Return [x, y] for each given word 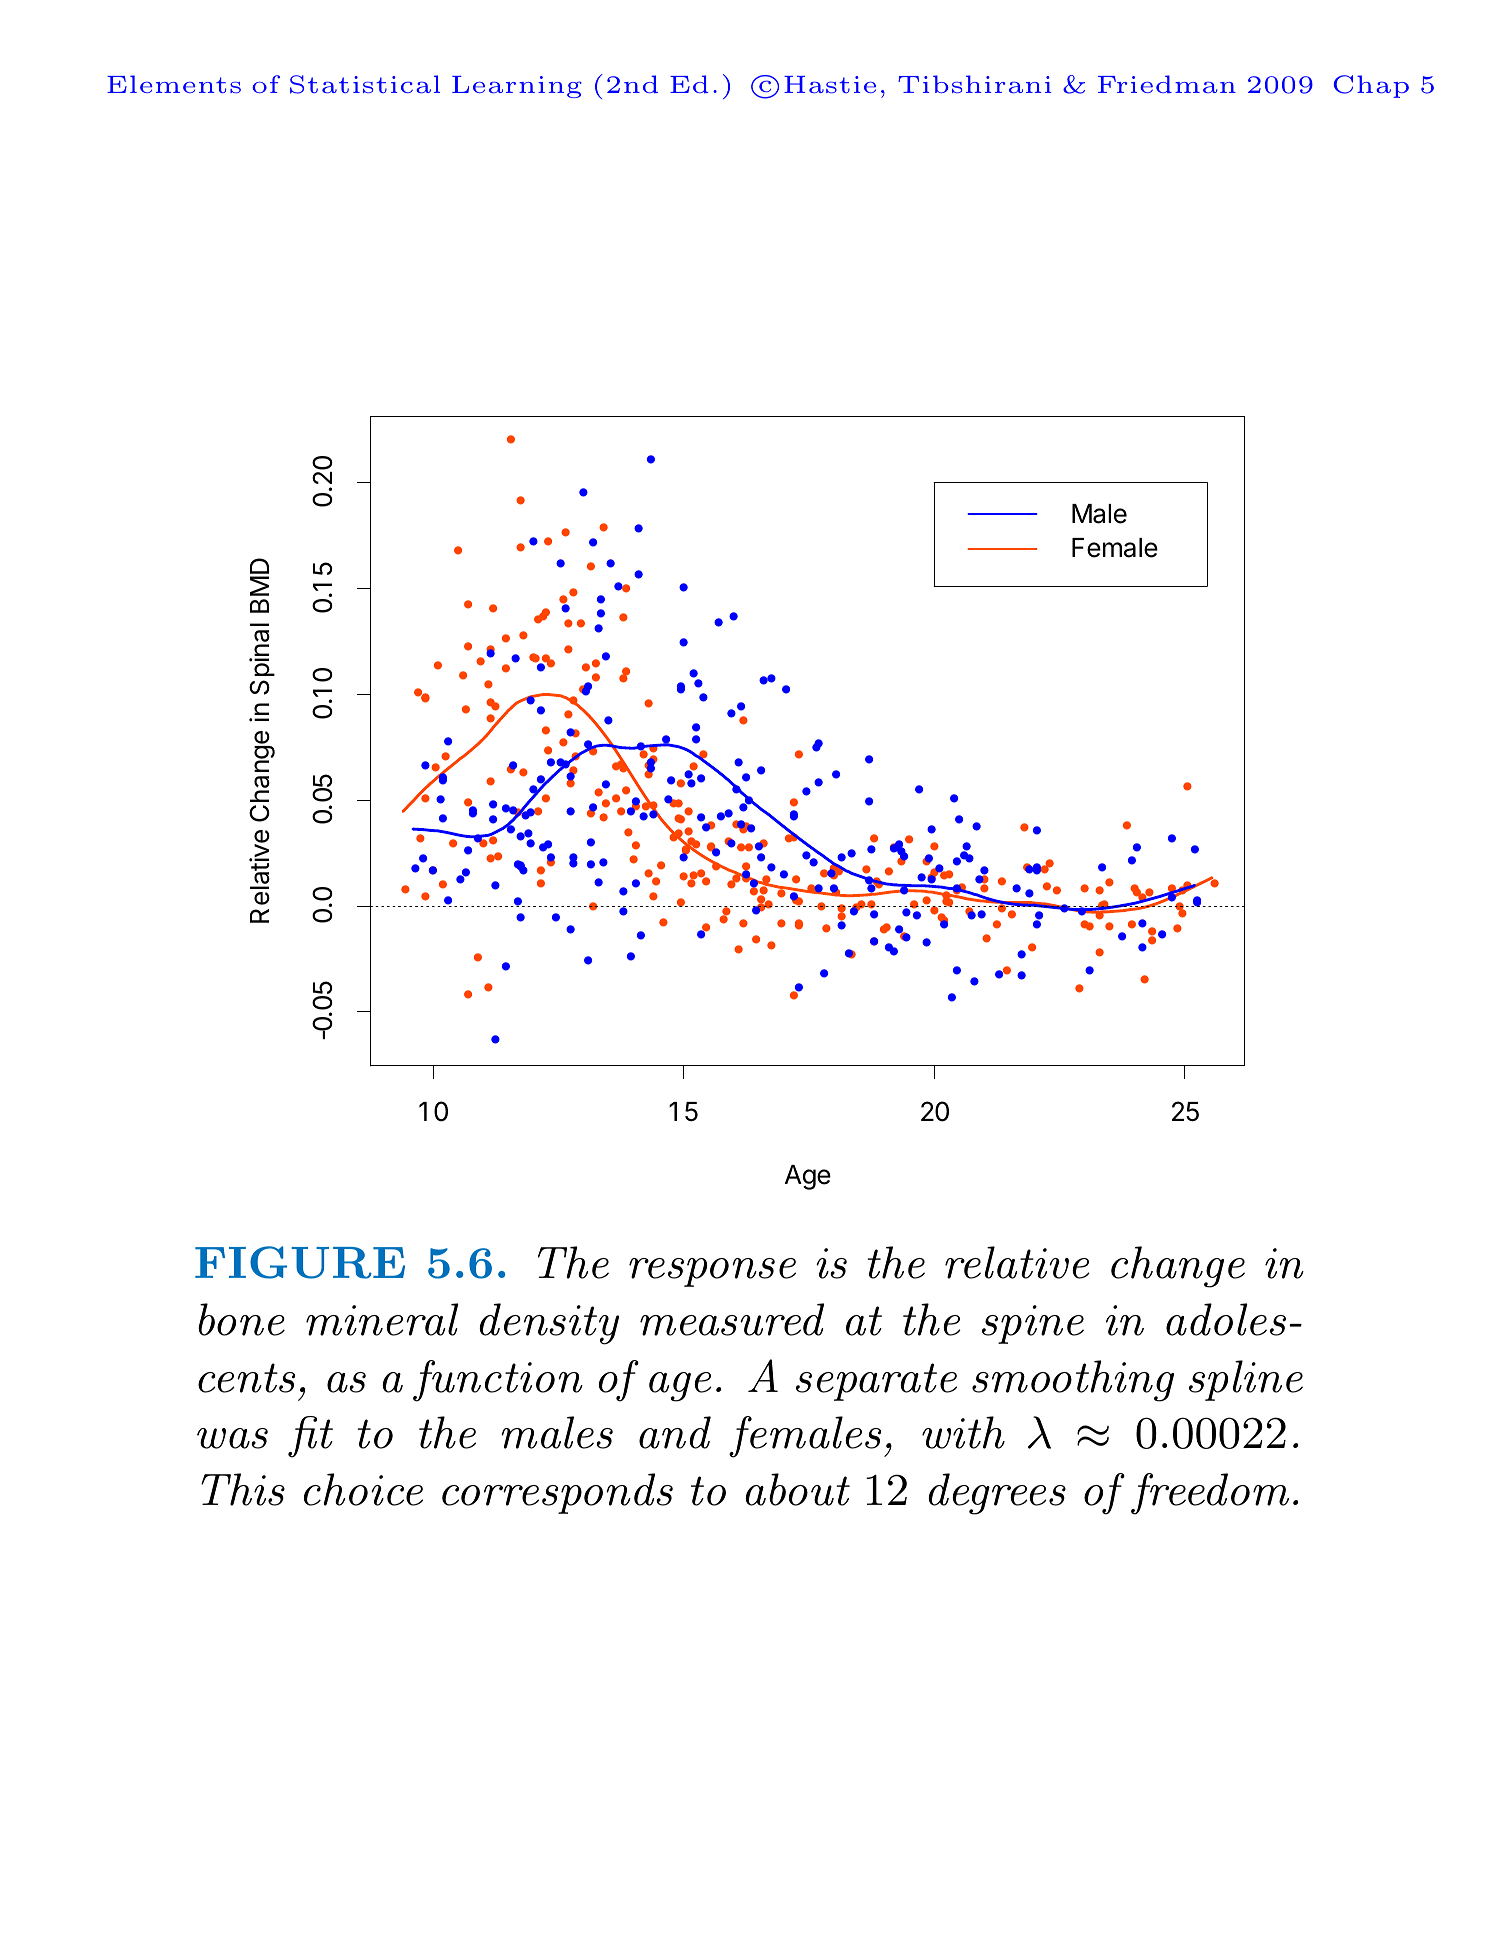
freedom [1210, 1494]
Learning [517, 87]
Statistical [365, 84]
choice [363, 1489]
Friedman [1167, 84]
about [797, 1489]
